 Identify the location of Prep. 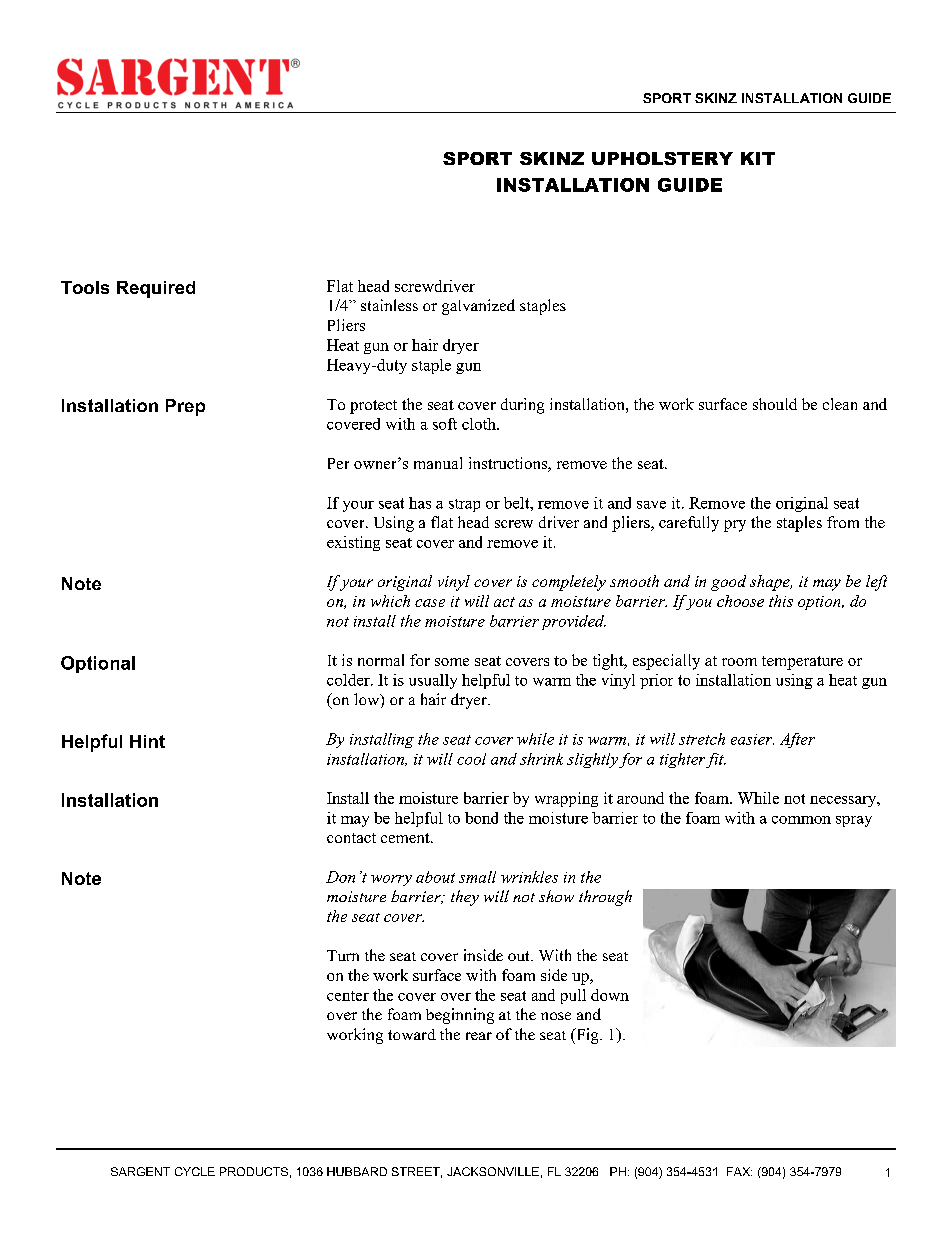
(185, 407).
